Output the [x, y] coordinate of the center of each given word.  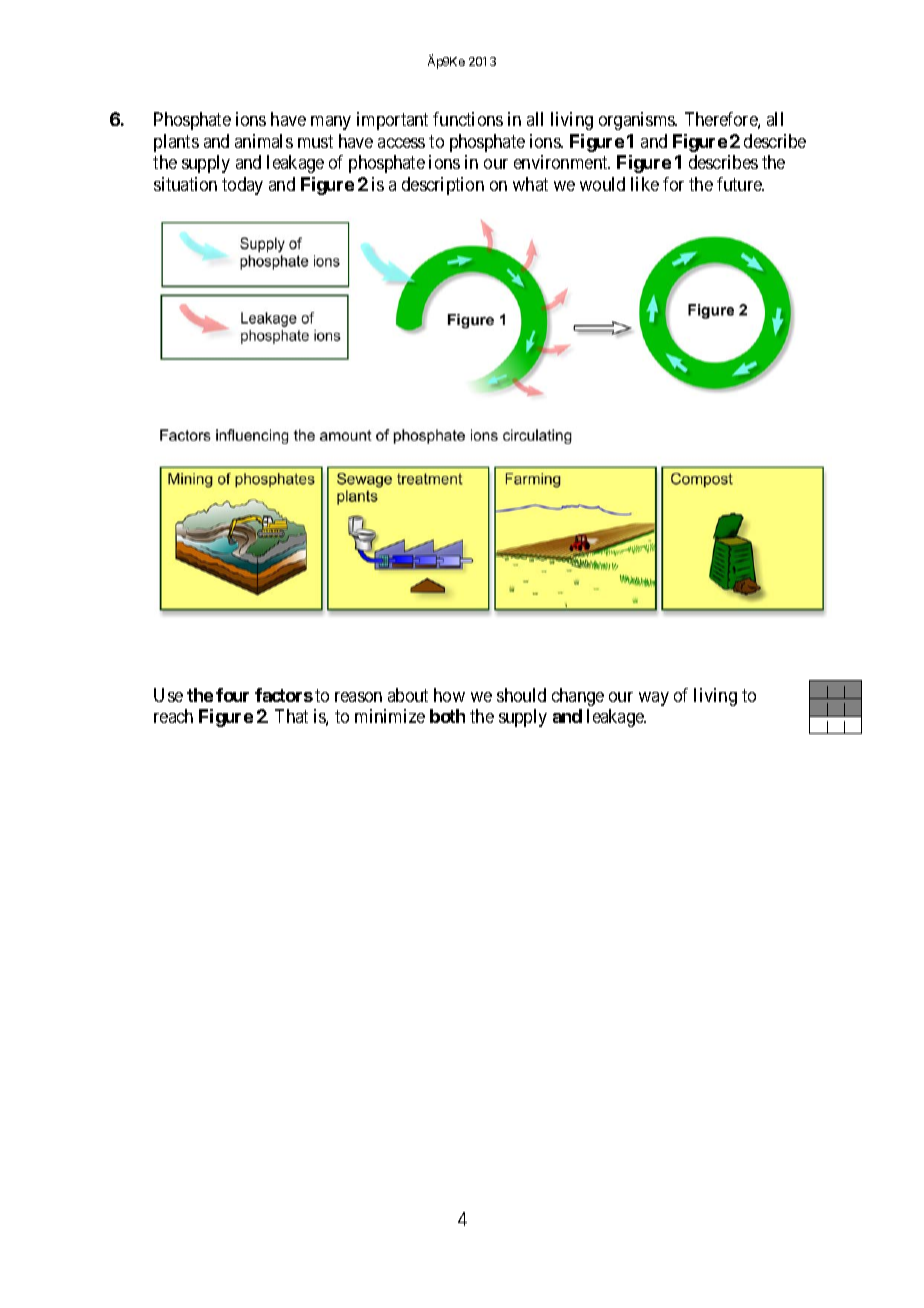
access [401, 143]
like [645, 184]
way [654, 699]
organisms [637, 121]
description [443, 186]
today [242, 186]
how [449, 695]
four [232, 695]
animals [264, 141]
